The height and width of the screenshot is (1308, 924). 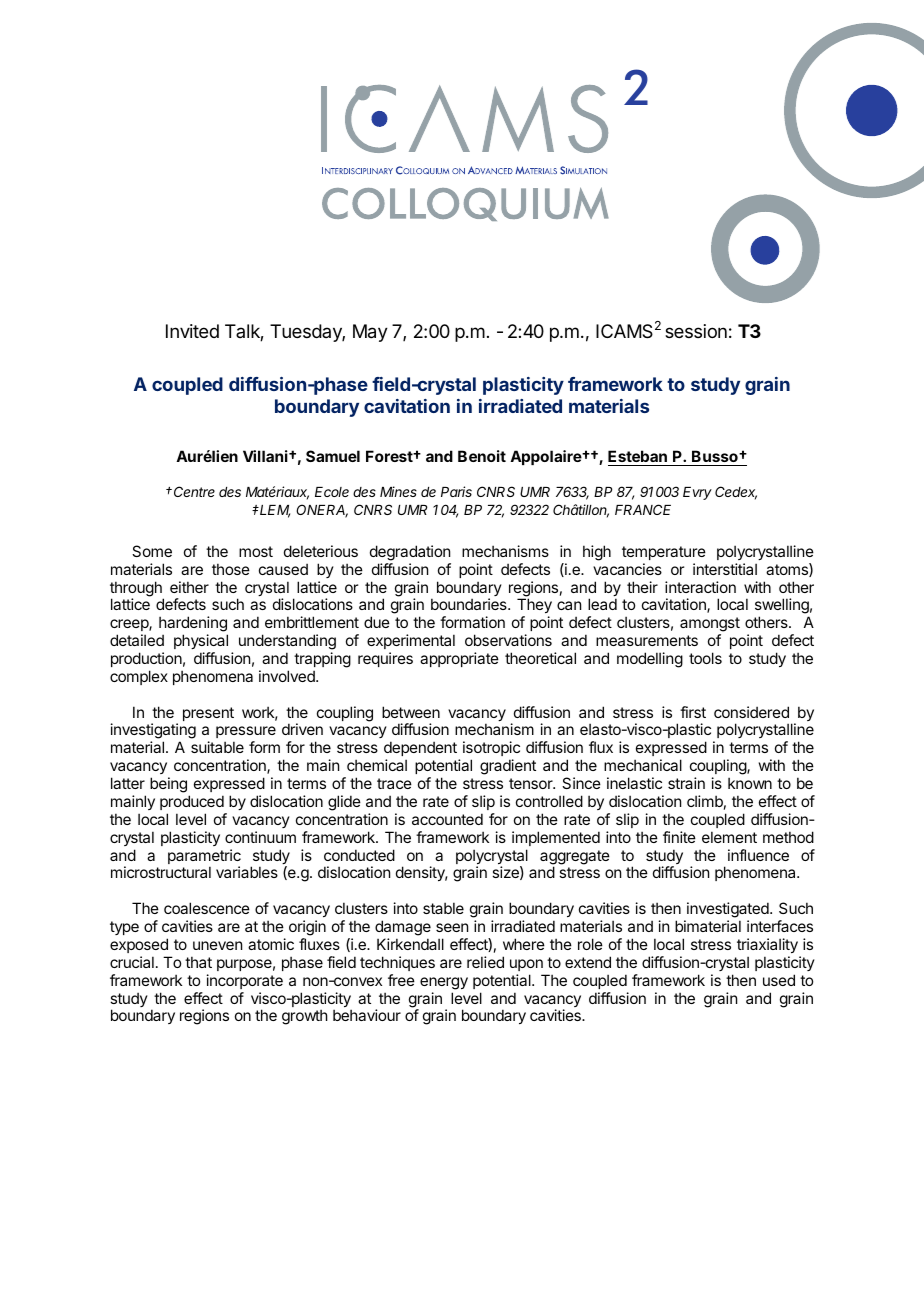 What do you see at coordinates (192, 331) in the screenshot?
I see `Invited` at bounding box center [192, 331].
